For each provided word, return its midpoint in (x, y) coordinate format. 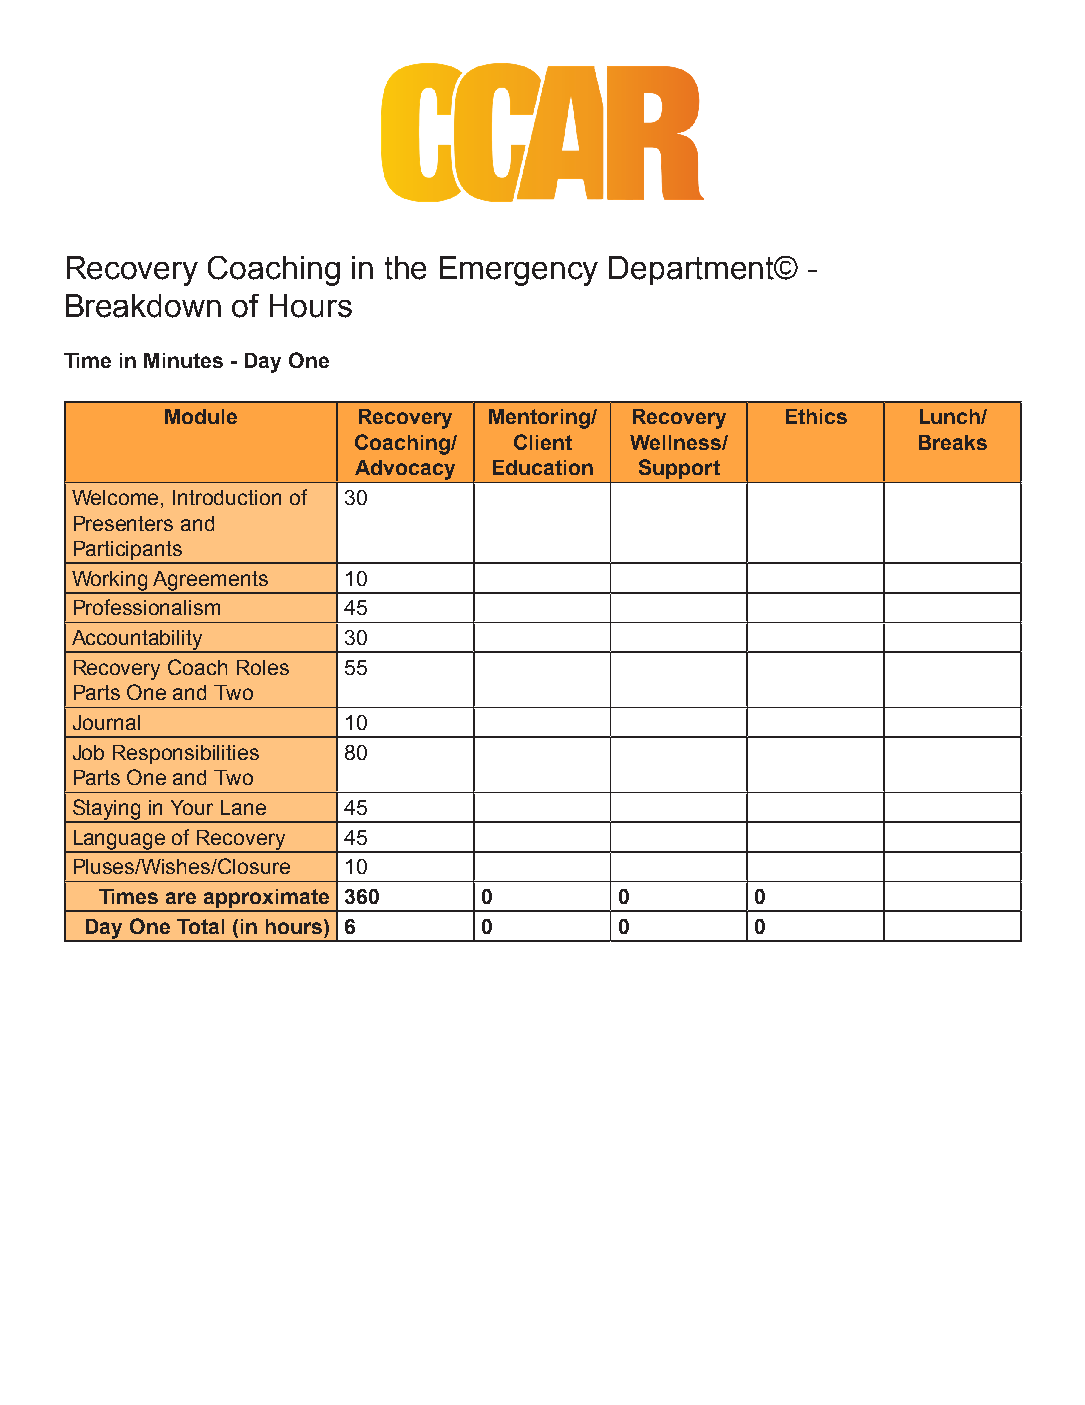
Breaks (953, 442)
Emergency (519, 271)
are (181, 898)
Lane (243, 807)
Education (543, 467)
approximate (267, 900)
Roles (263, 667)
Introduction (227, 497)
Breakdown (143, 306)
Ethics (816, 416)
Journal (106, 722)
